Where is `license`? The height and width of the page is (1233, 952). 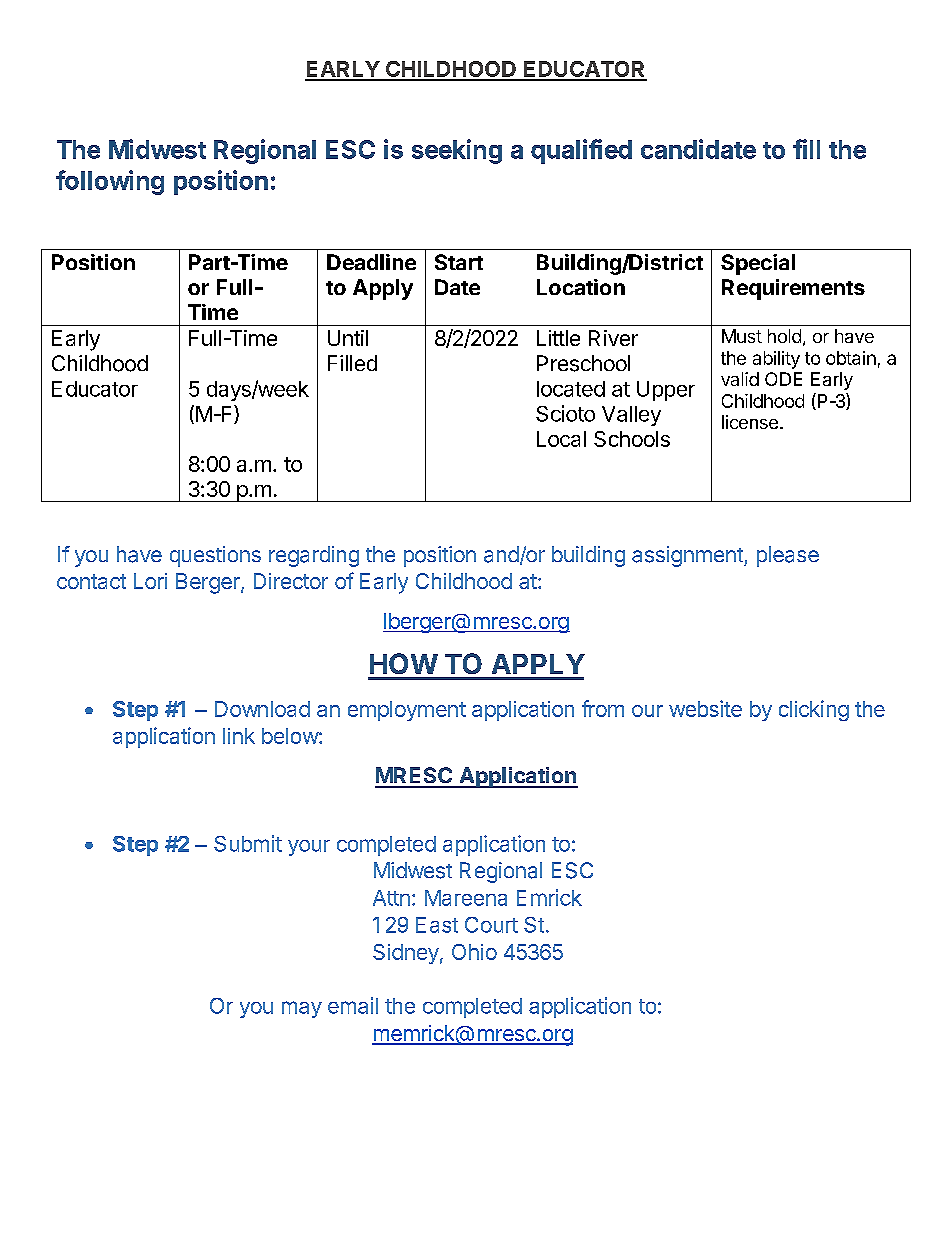
license is located at coordinates (750, 422).
